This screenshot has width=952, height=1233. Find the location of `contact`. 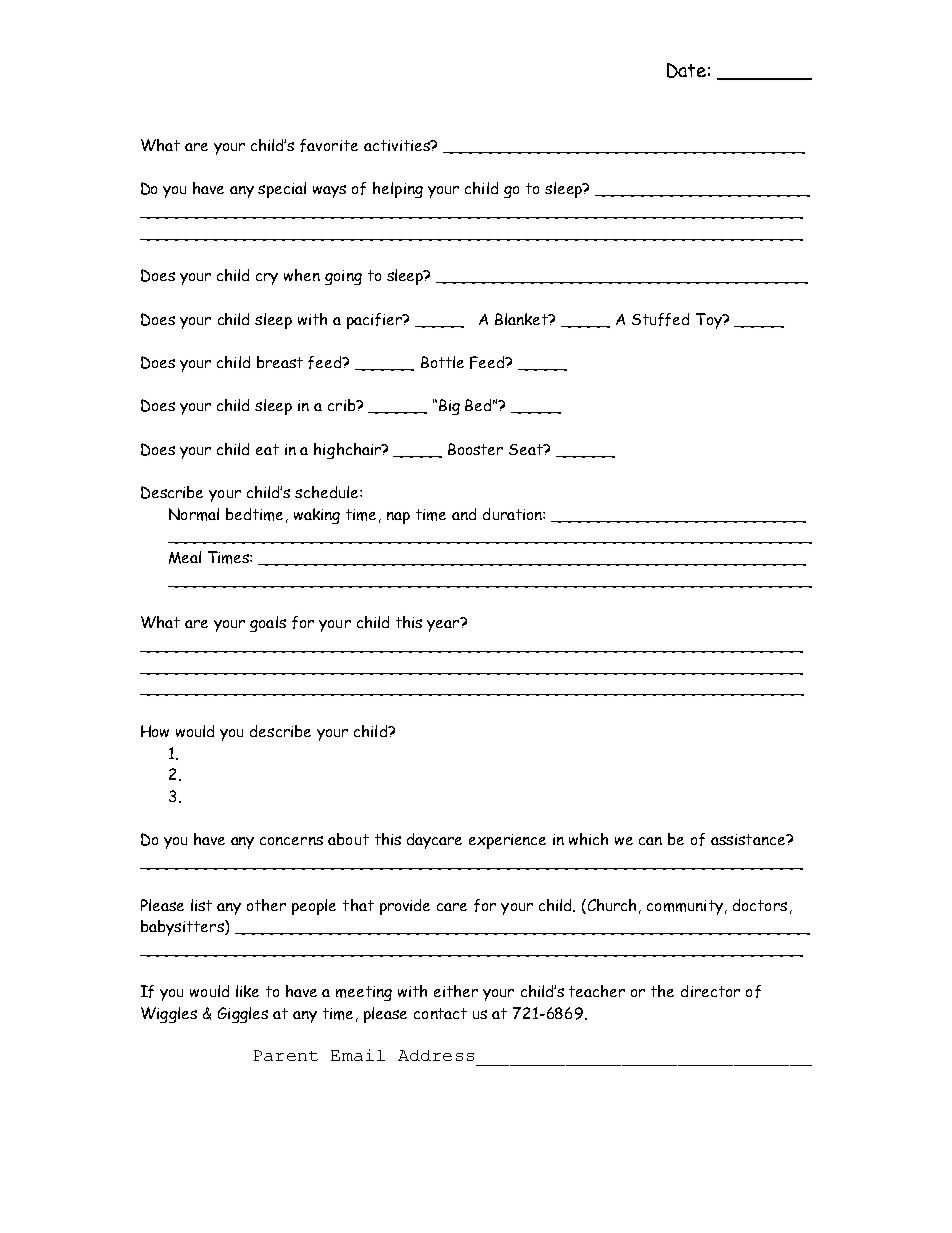

contact is located at coordinates (440, 1013).
